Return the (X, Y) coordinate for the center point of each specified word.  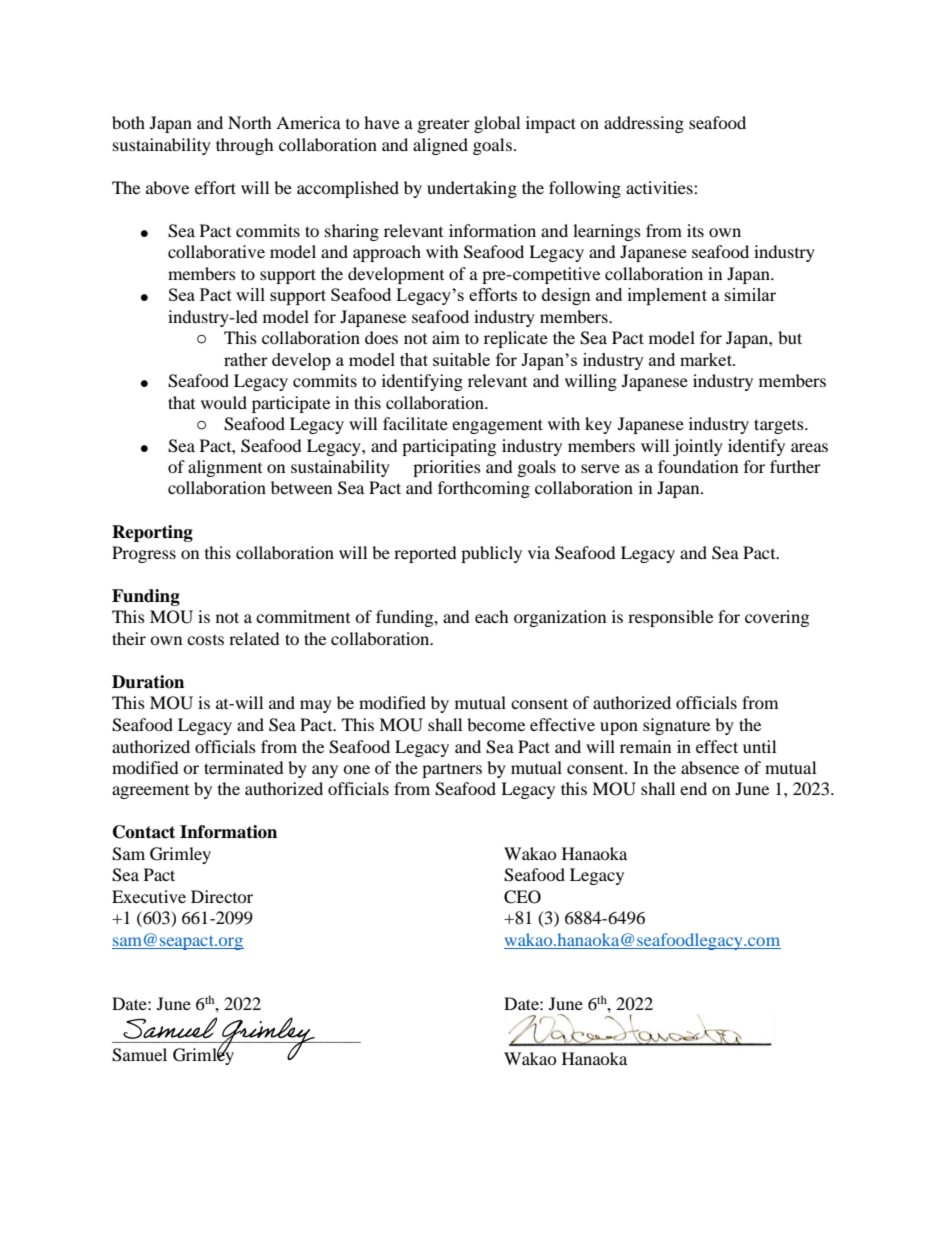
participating (449, 447)
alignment (225, 468)
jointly (698, 447)
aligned (440, 146)
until (759, 746)
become (496, 724)
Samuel (139, 1055)
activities (660, 187)
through (245, 146)
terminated (244, 767)
